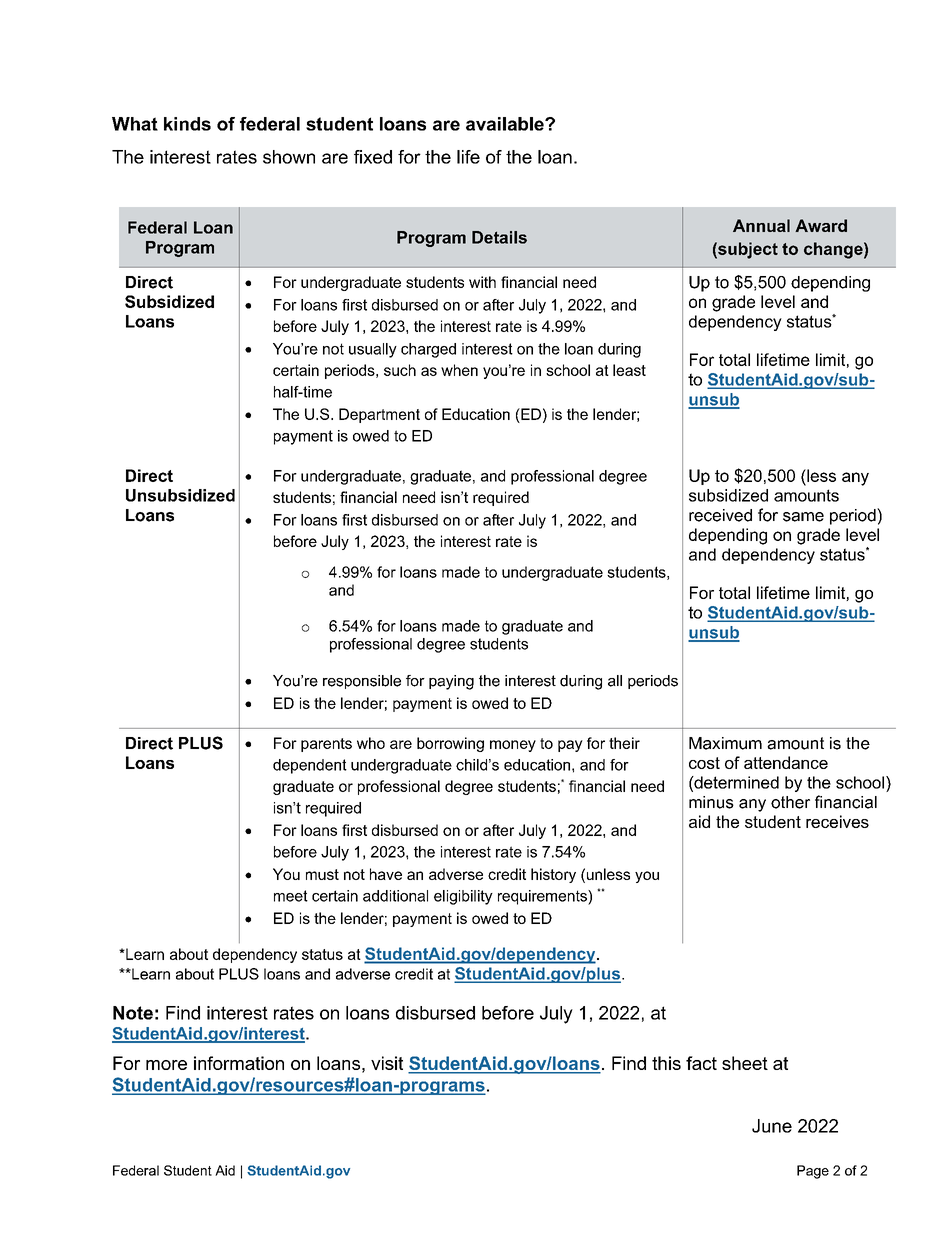 This page has width=952, height=1233. What do you see at coordinates (506, 124) in the page?
I see `available` at bounding box center [506, 124].
